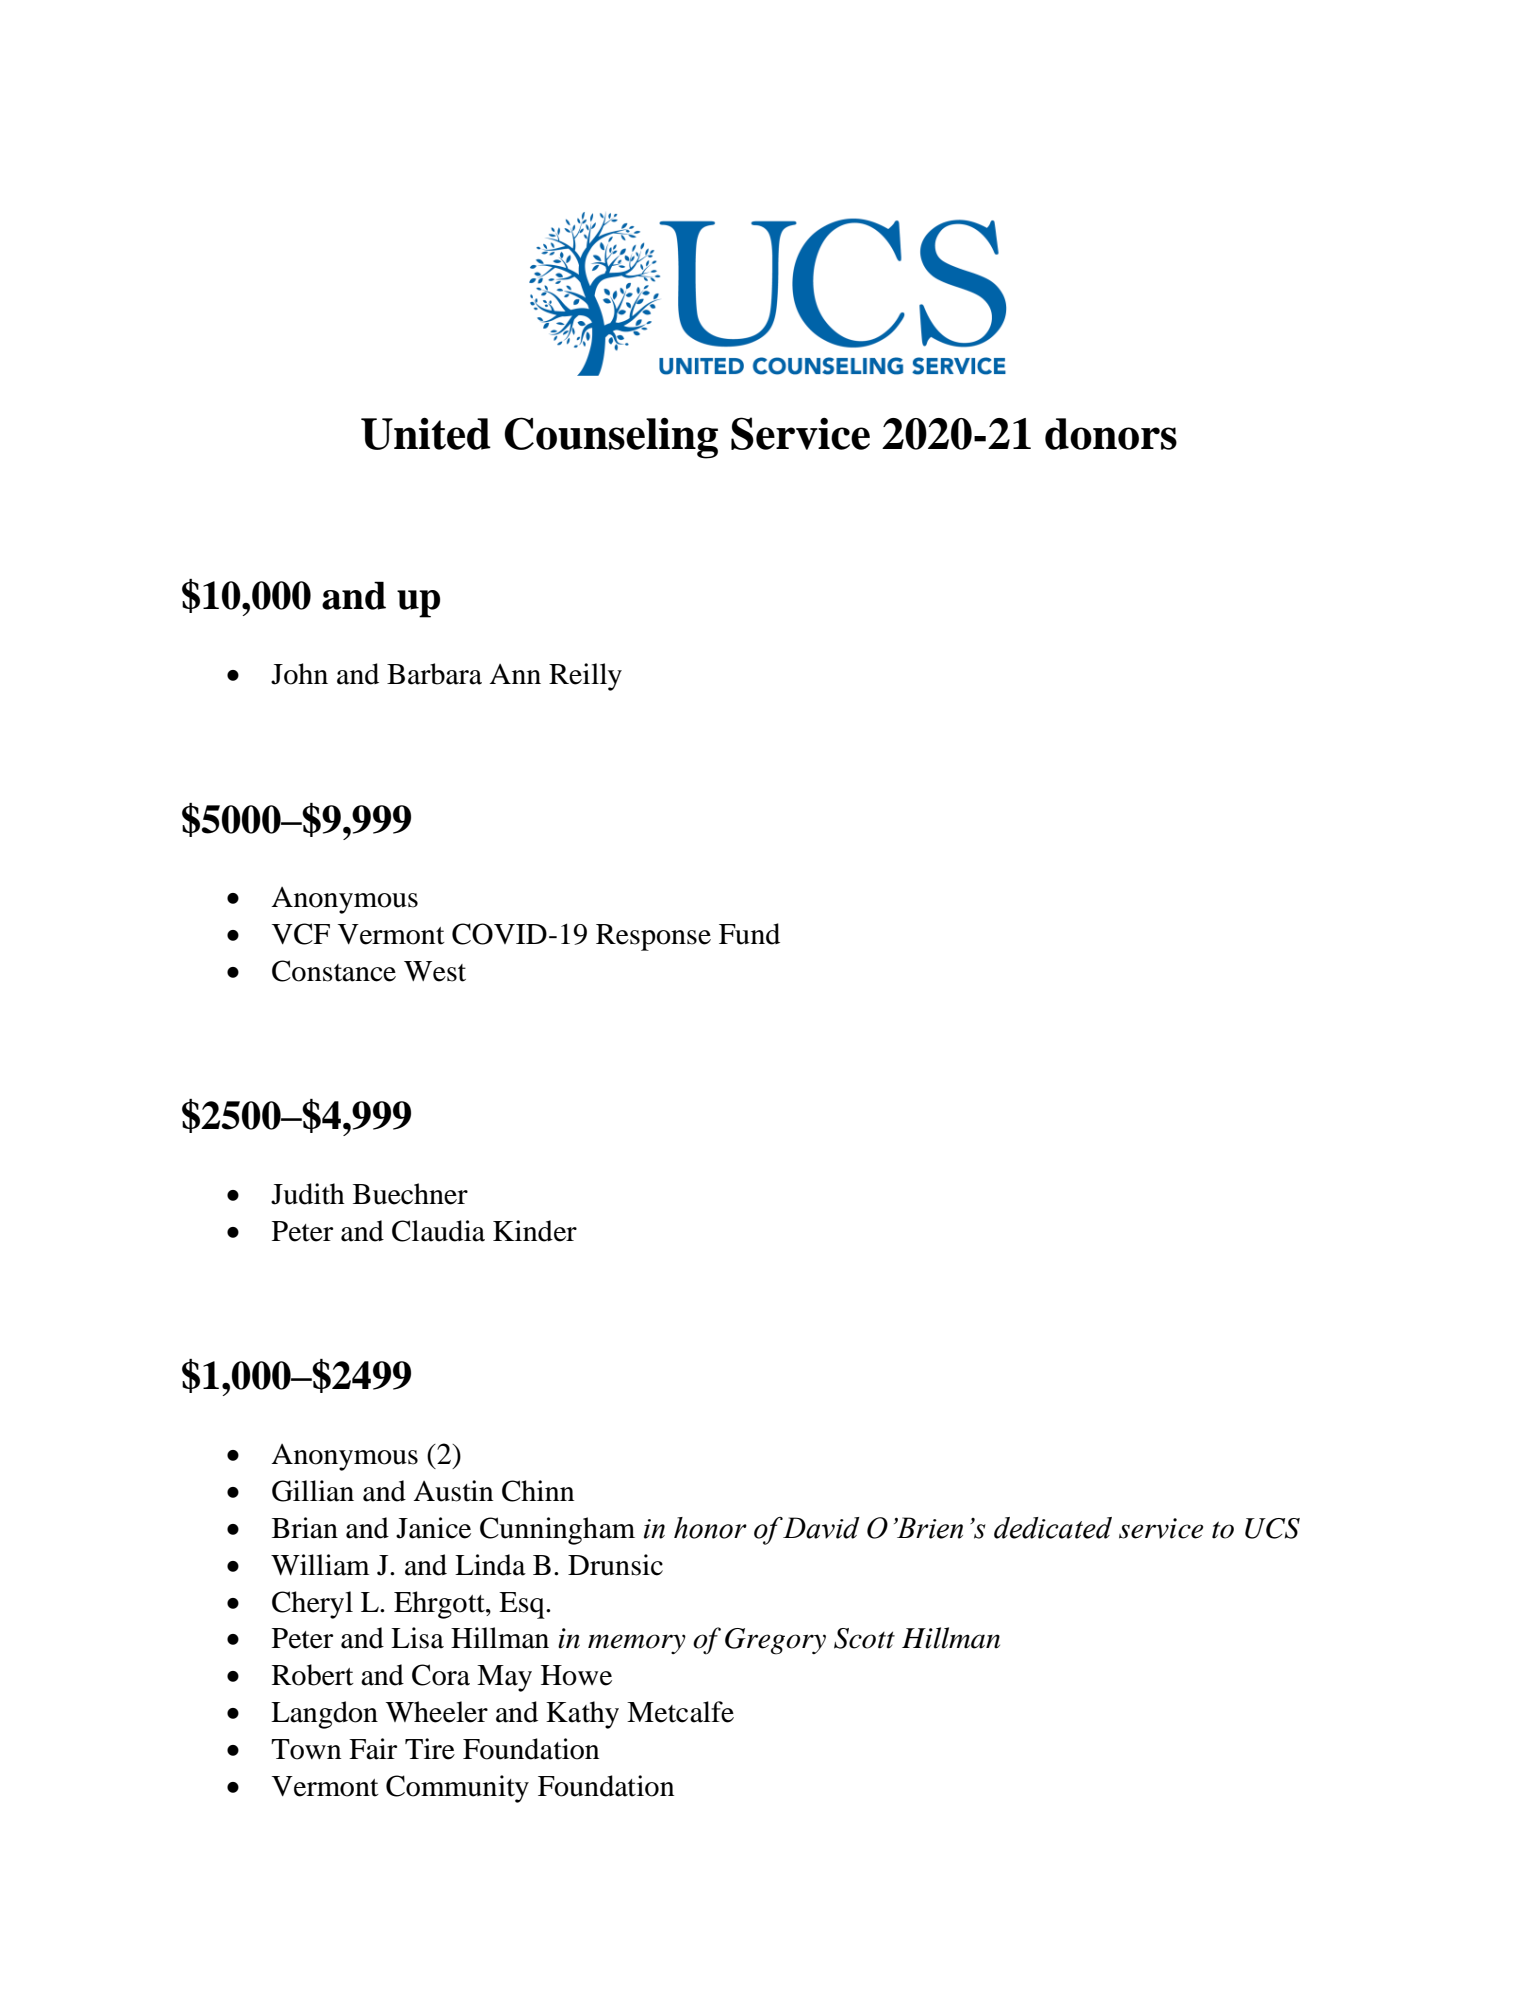 This screenshot has width=1538, height=1990. What do you see at coordinates (749, 934) in the screenshot?
I see `Fund` at bounding box center [749, 934].
